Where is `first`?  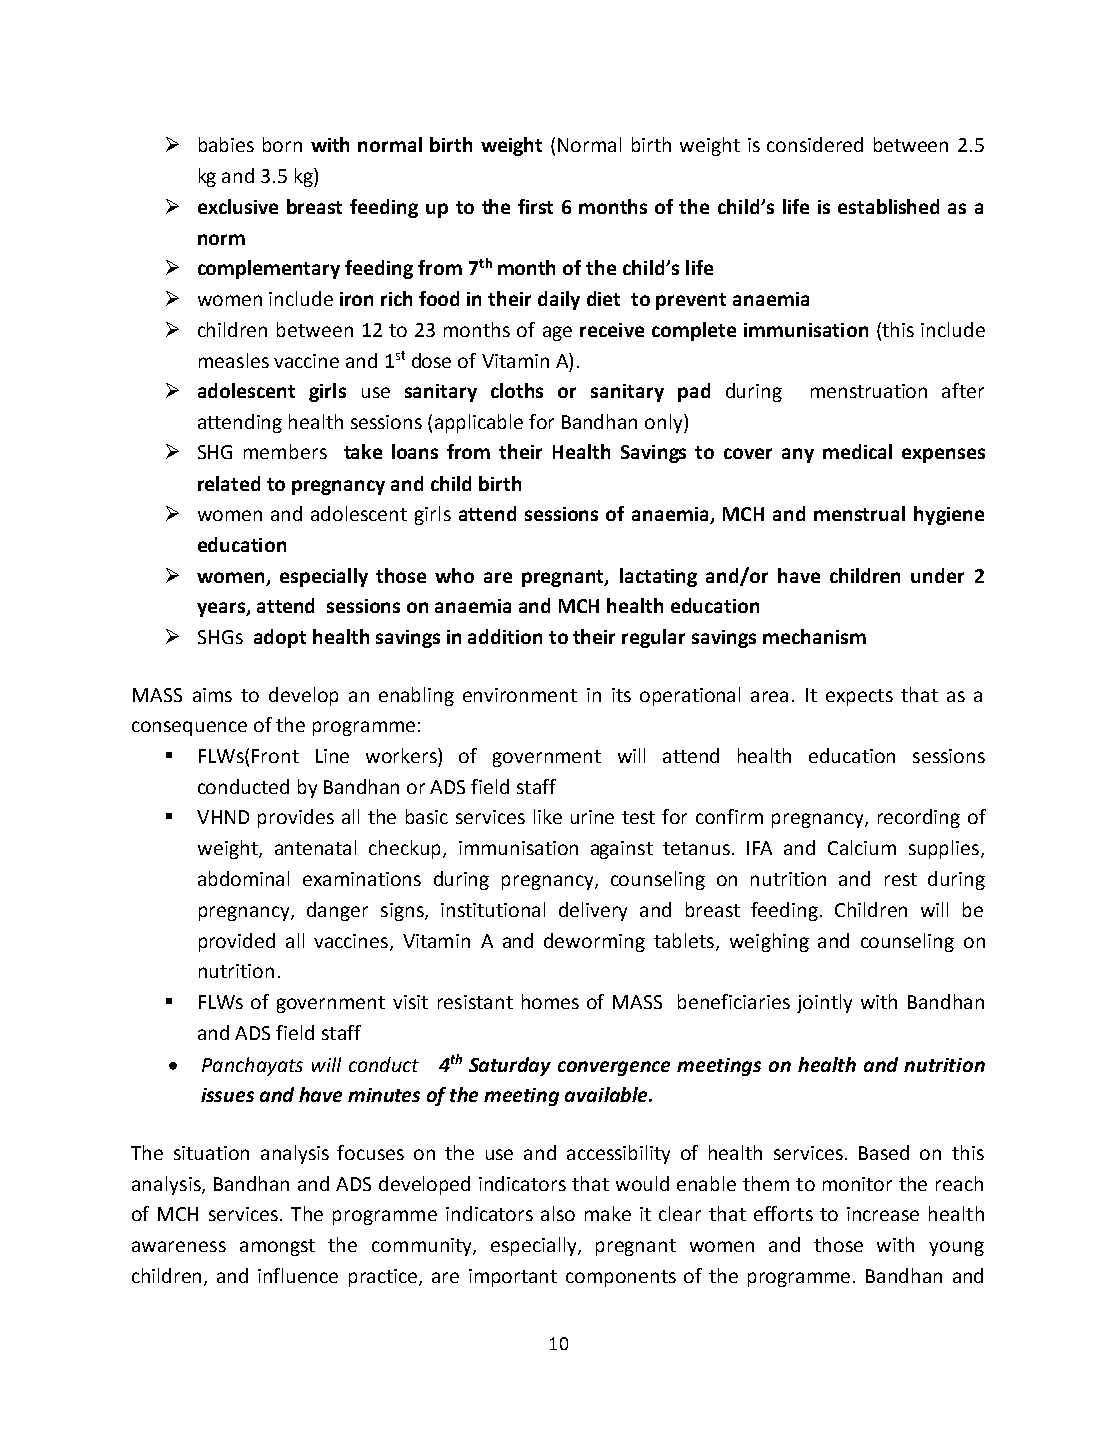 first is located at coordinates (535, 206).
